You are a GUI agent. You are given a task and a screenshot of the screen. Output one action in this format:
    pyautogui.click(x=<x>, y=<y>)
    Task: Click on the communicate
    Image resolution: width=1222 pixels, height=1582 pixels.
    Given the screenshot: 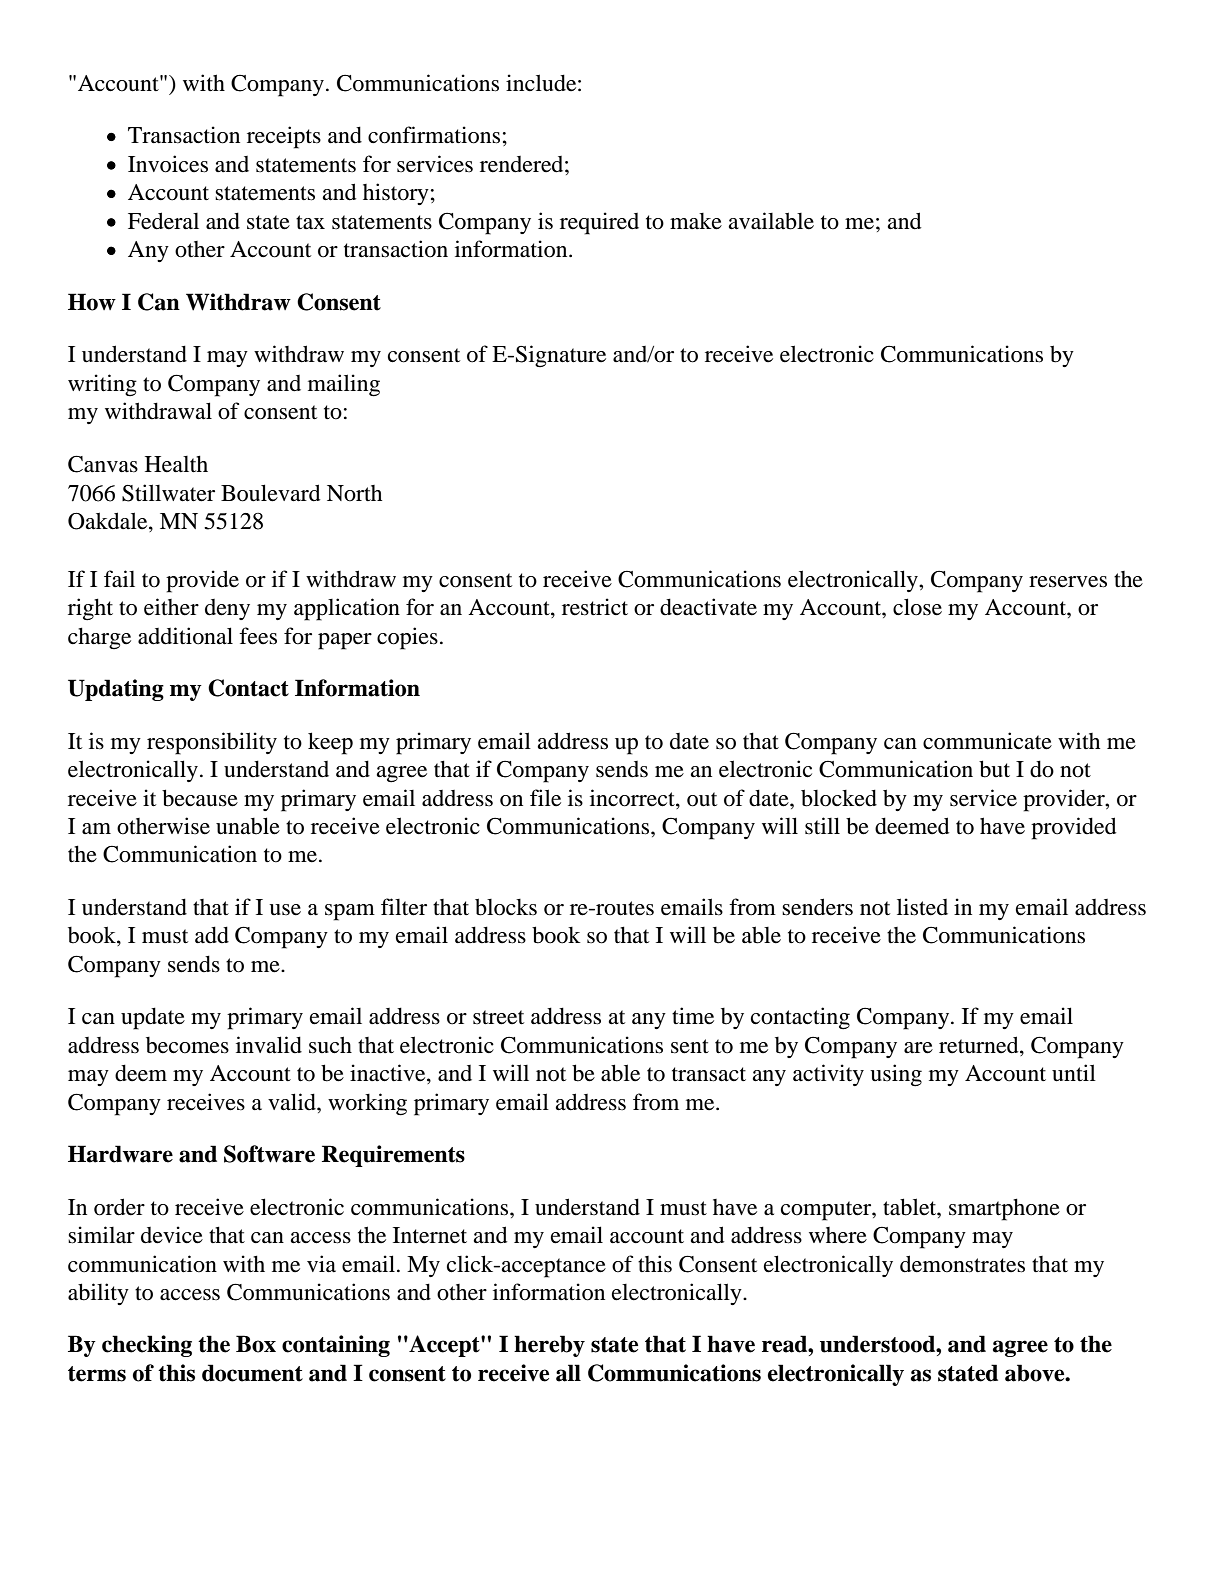 What is the action you would take?
    pyautogui.click(x=987, y=741)
